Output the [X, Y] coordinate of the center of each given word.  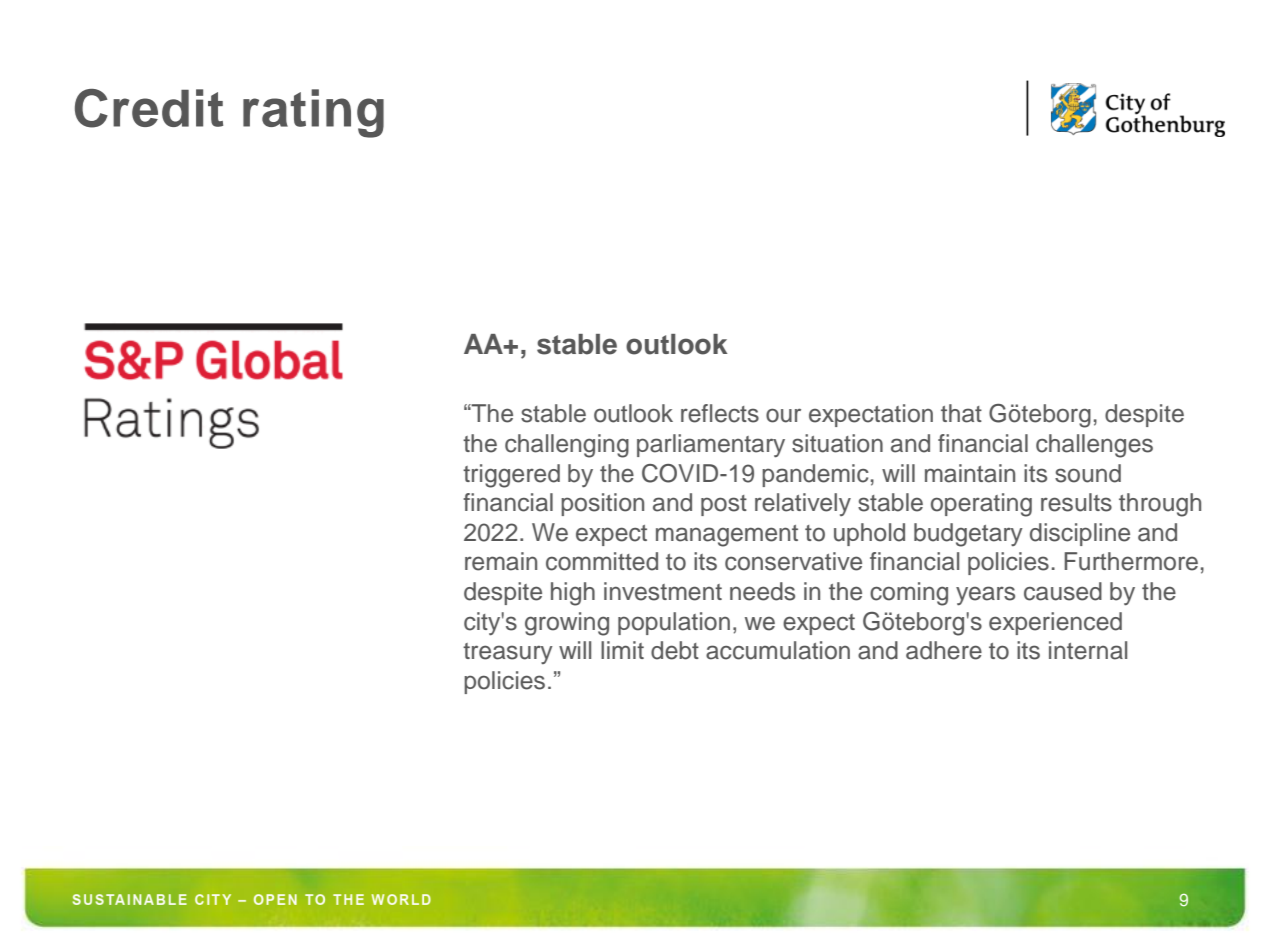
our [783, 415]
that [961, 413]
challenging [567, 446]
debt [675, 650]
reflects [720, 413]
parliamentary [711, 446]
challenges [1094, 446]
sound [1088, 473]
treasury [508, 653]
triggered [511, 476]
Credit [149, 108]
